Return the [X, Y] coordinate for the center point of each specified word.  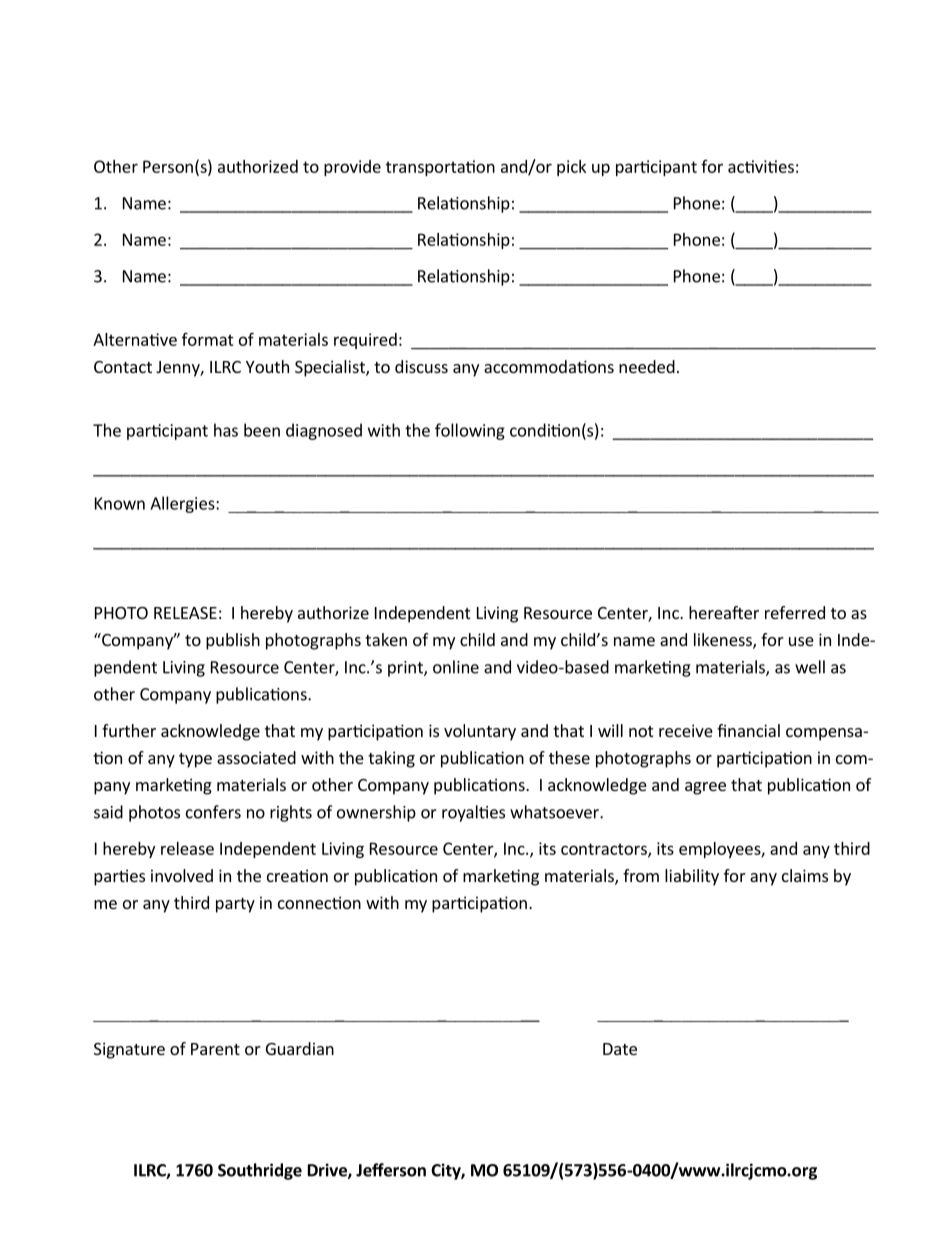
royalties [473, 813]
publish [233, 641]
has [226, 430]
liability [692, 877]
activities [761, 166]
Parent [215, 1049]
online [456, 667]
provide [352, 168]
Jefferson [391, 1170]
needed [647, 366]
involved [182, 875]
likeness [724, 641]
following [470, 431]
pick [571, 168]
